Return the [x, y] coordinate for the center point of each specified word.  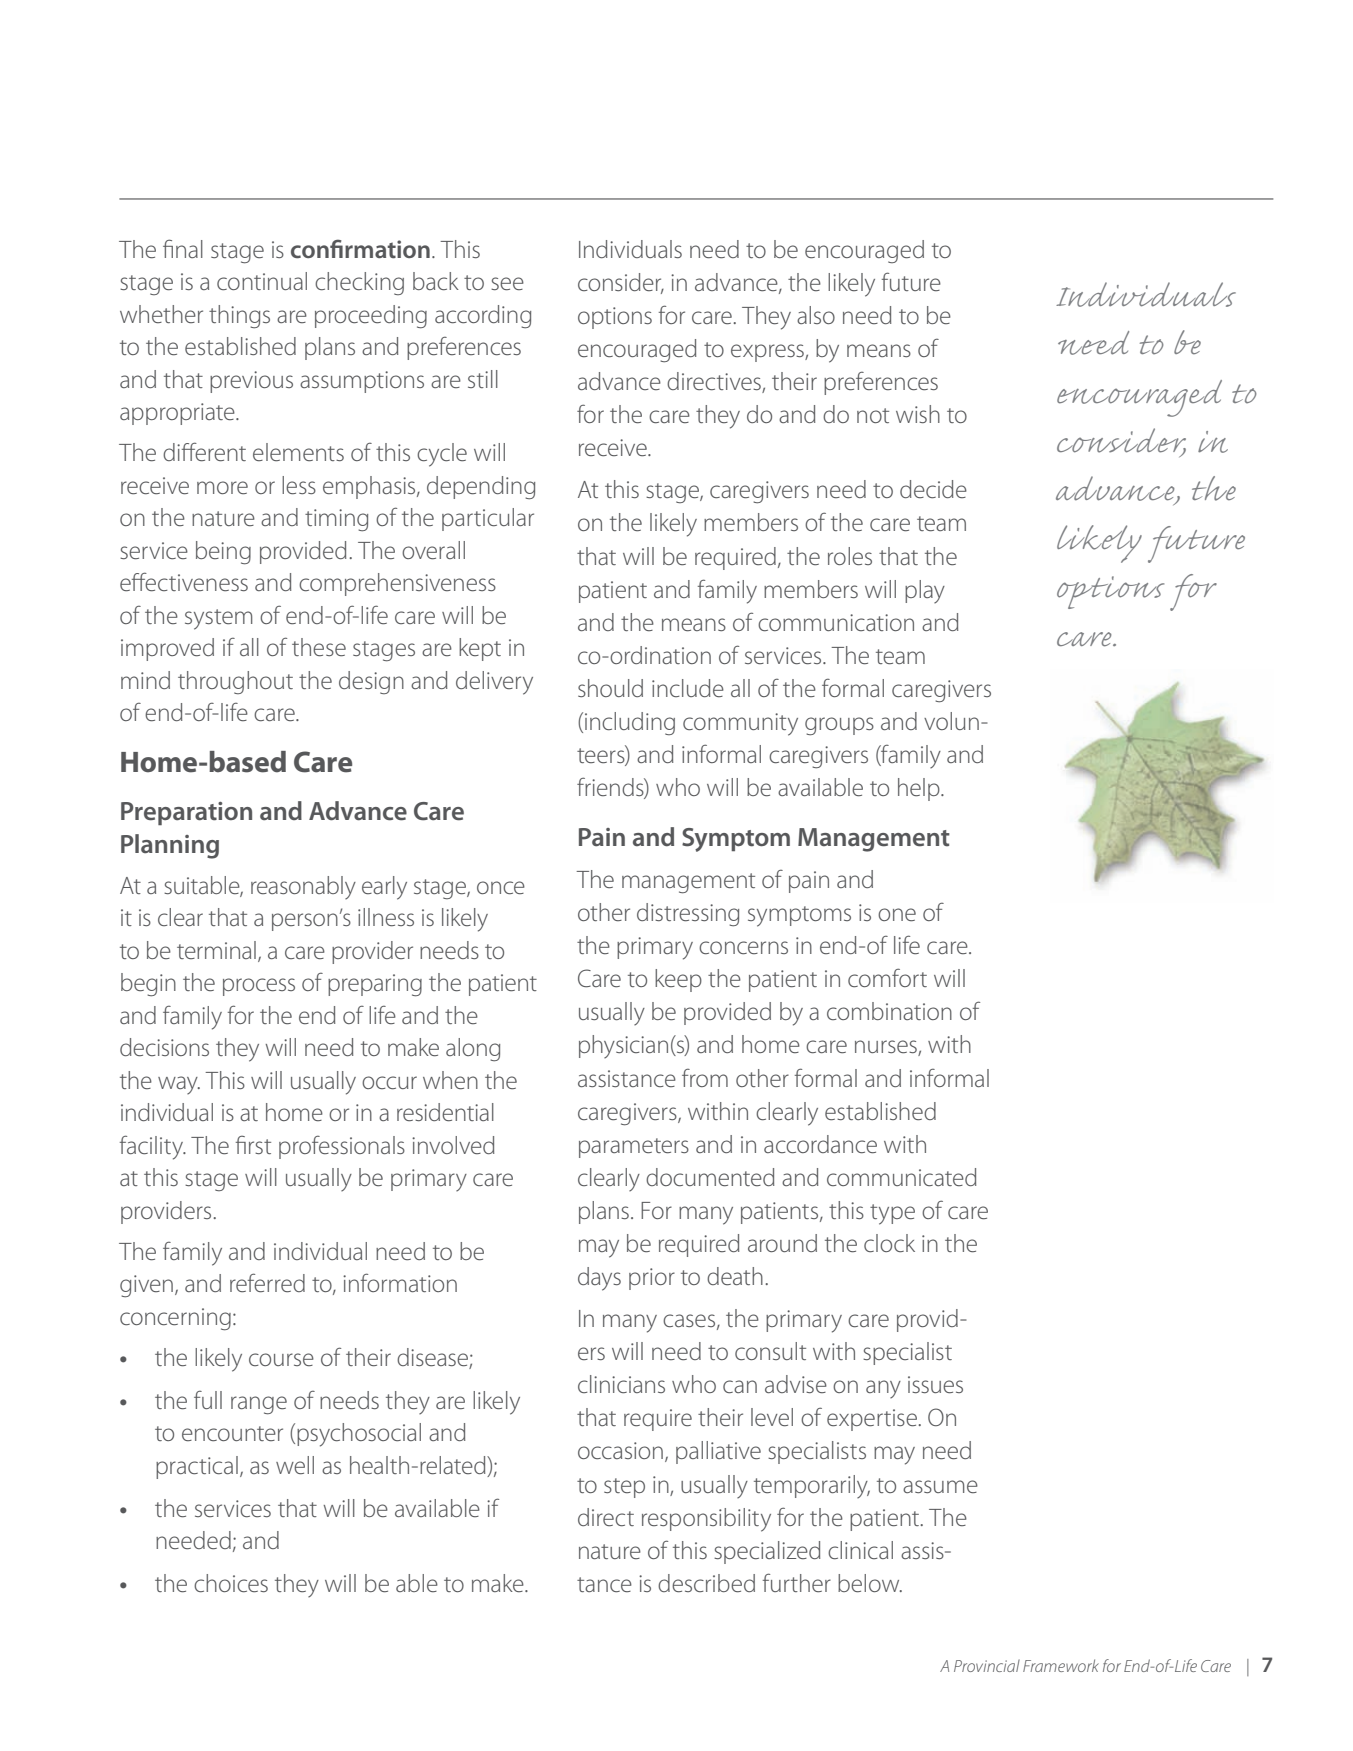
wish [918, 414]
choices [231, 1583]
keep [678, 980]
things [239, 317]
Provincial [987, 1665]
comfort [887, 977]
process [259, 987]
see [507, 284]
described [706, 1583]
